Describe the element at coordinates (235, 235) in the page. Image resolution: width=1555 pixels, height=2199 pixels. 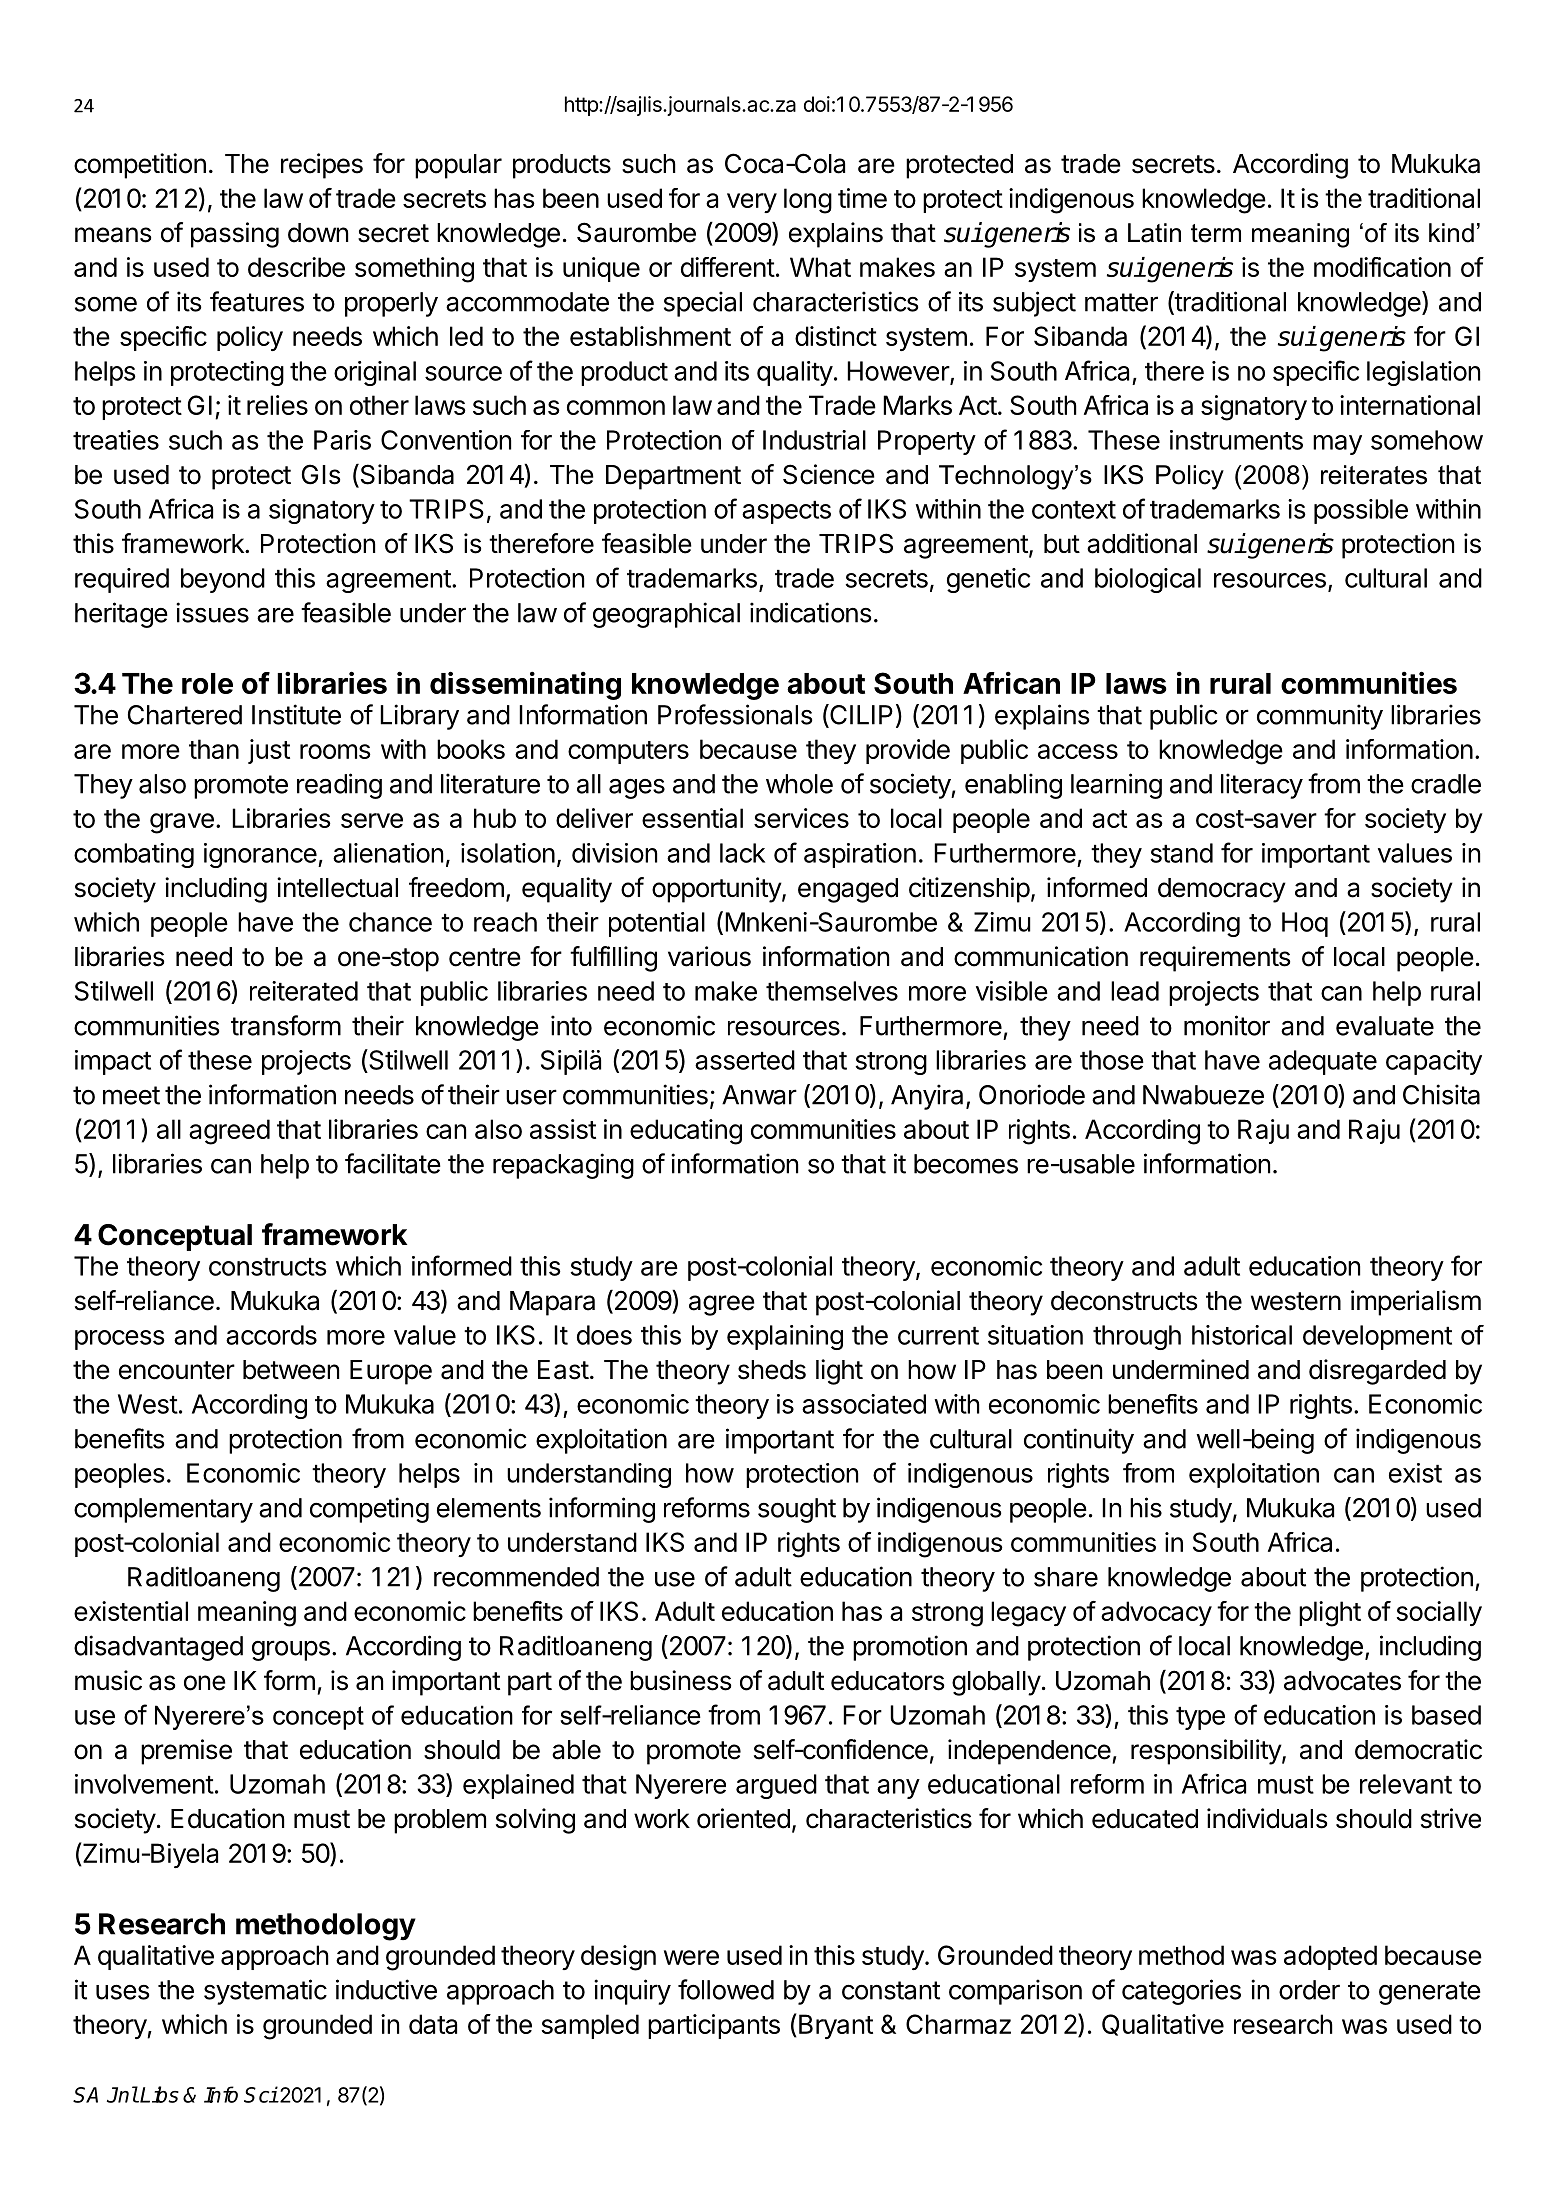
I see `passing` at that location.
